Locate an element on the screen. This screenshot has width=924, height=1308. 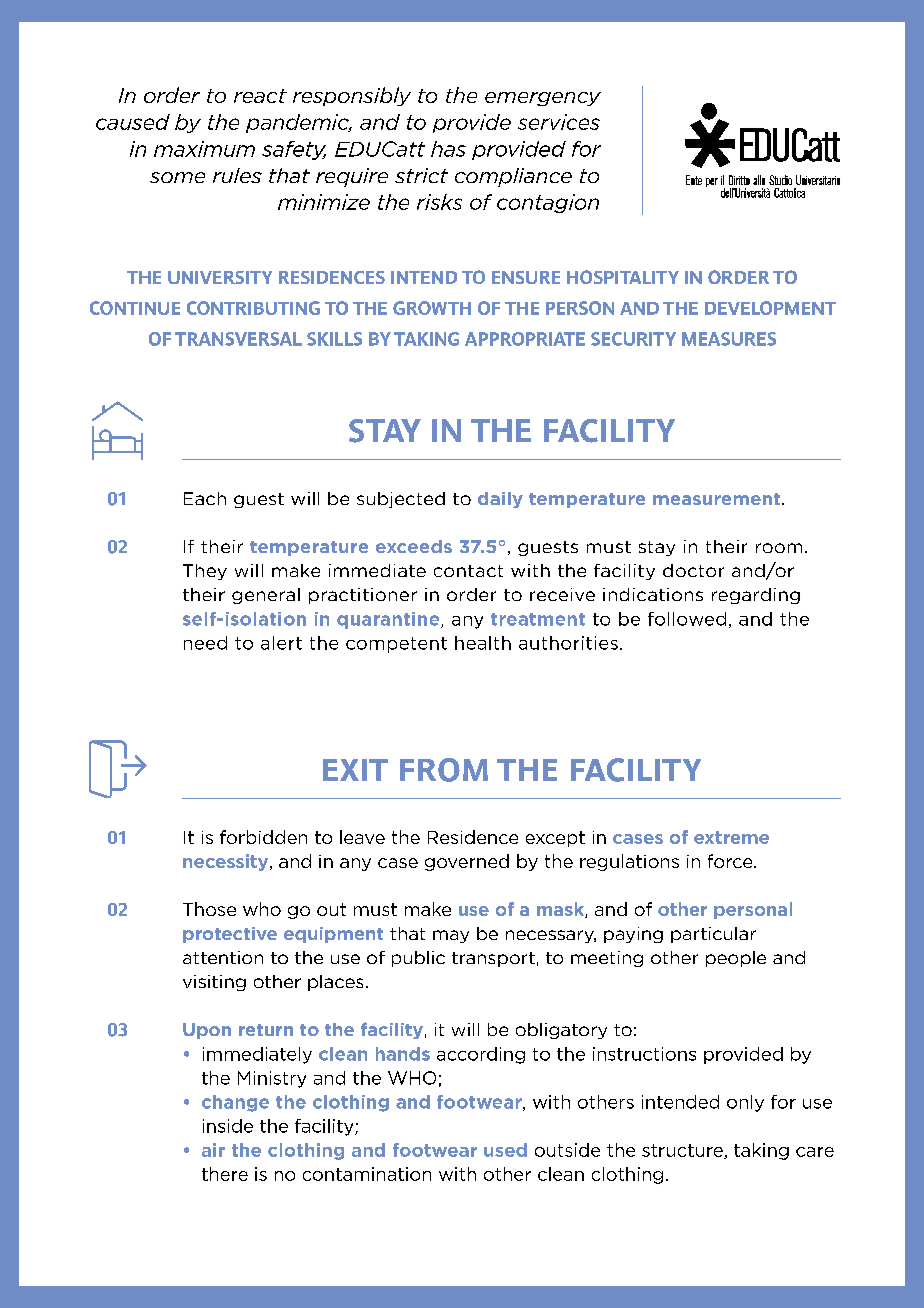
measurement is located at coordinates (716, 499).
